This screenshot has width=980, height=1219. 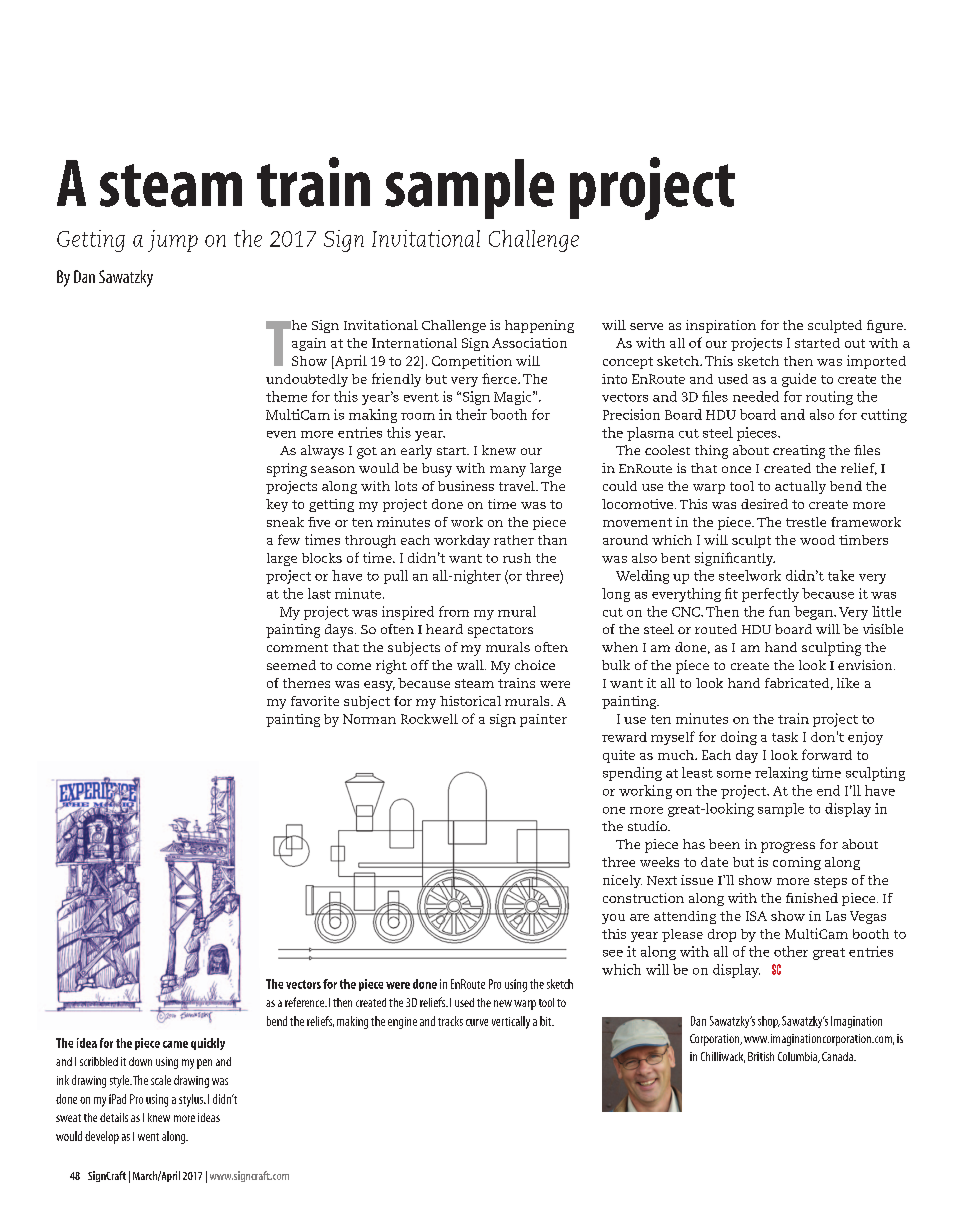 I want to click on curve, so click(x=477, y=1022).
